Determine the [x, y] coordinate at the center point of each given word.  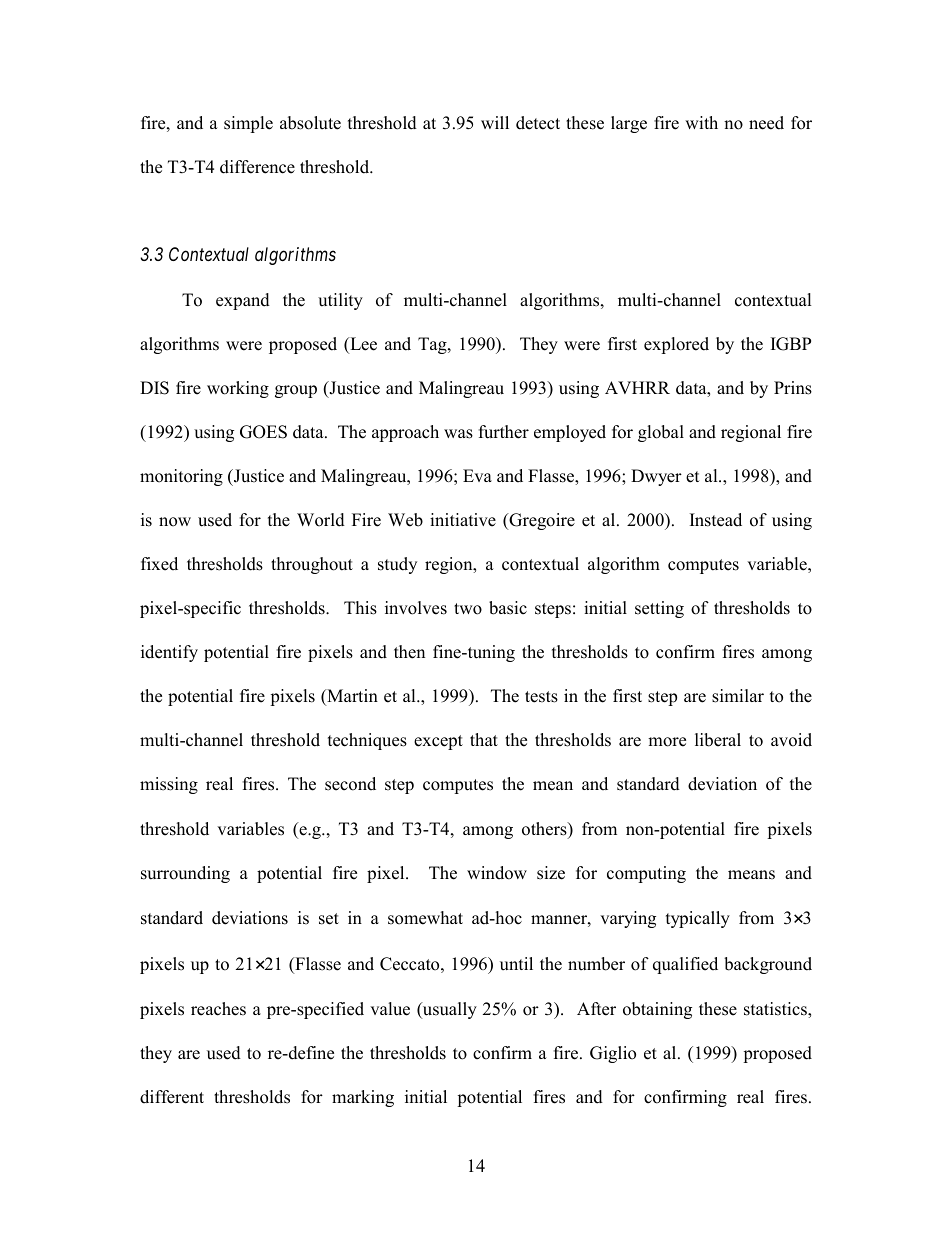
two [468, 609]
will [495, 122]
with [701, 122]
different [172, 1097]
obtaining [657, 1010]
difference [257, 167]
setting [659, 609]
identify [169, 653]
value [390, 1009]
